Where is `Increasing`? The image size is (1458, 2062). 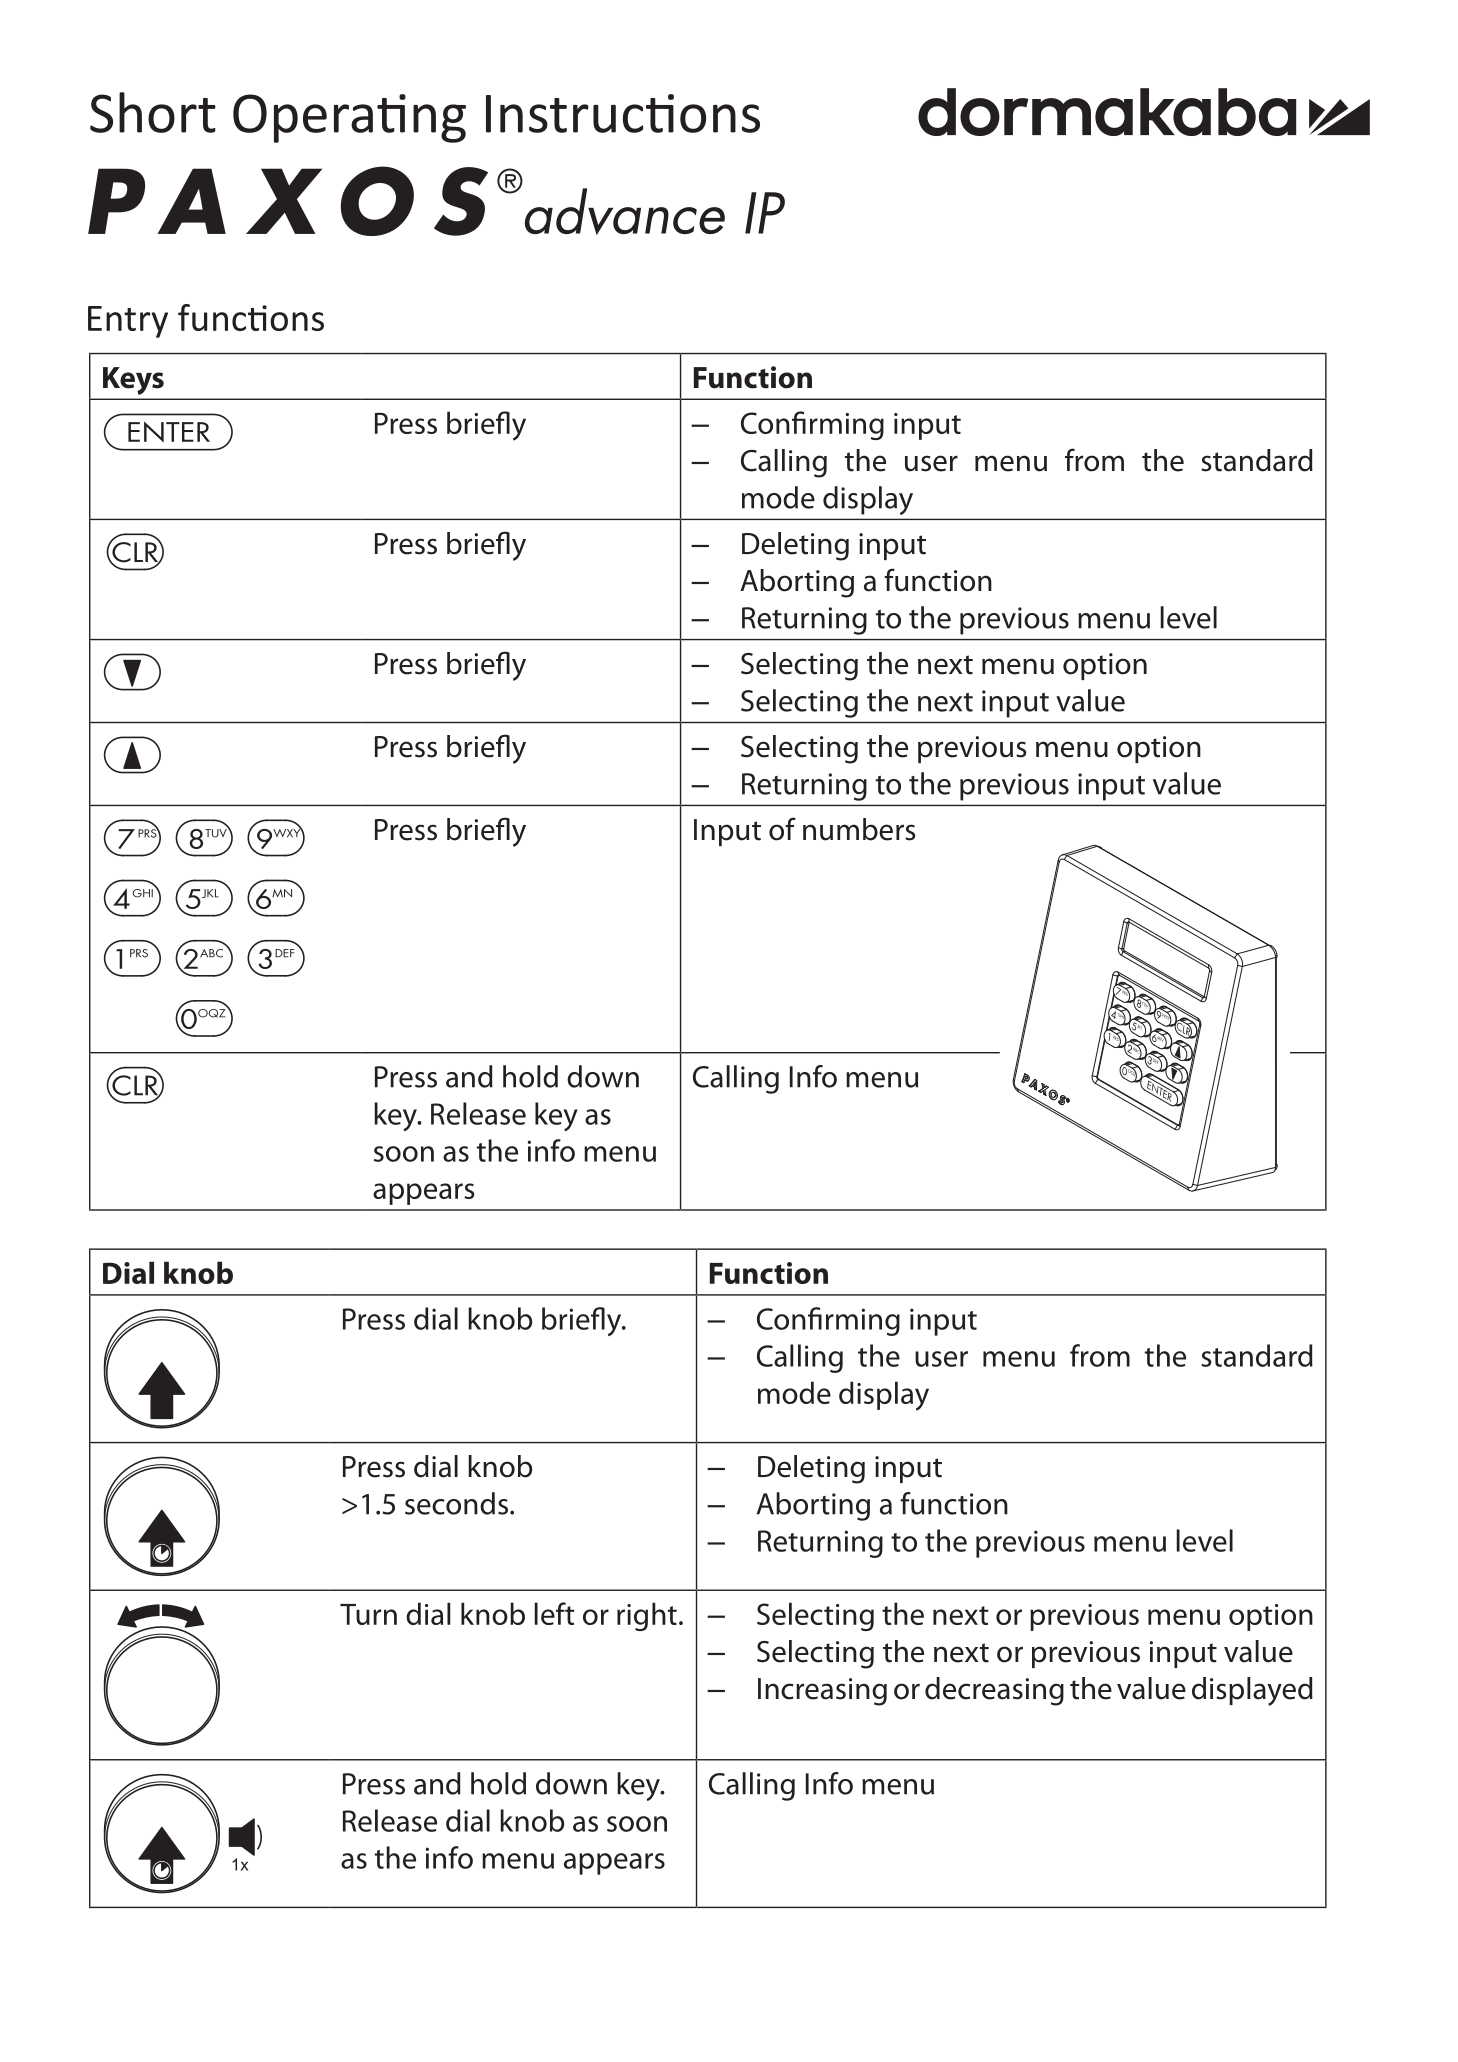
Increasing is located at coordinates (822, 1692).
